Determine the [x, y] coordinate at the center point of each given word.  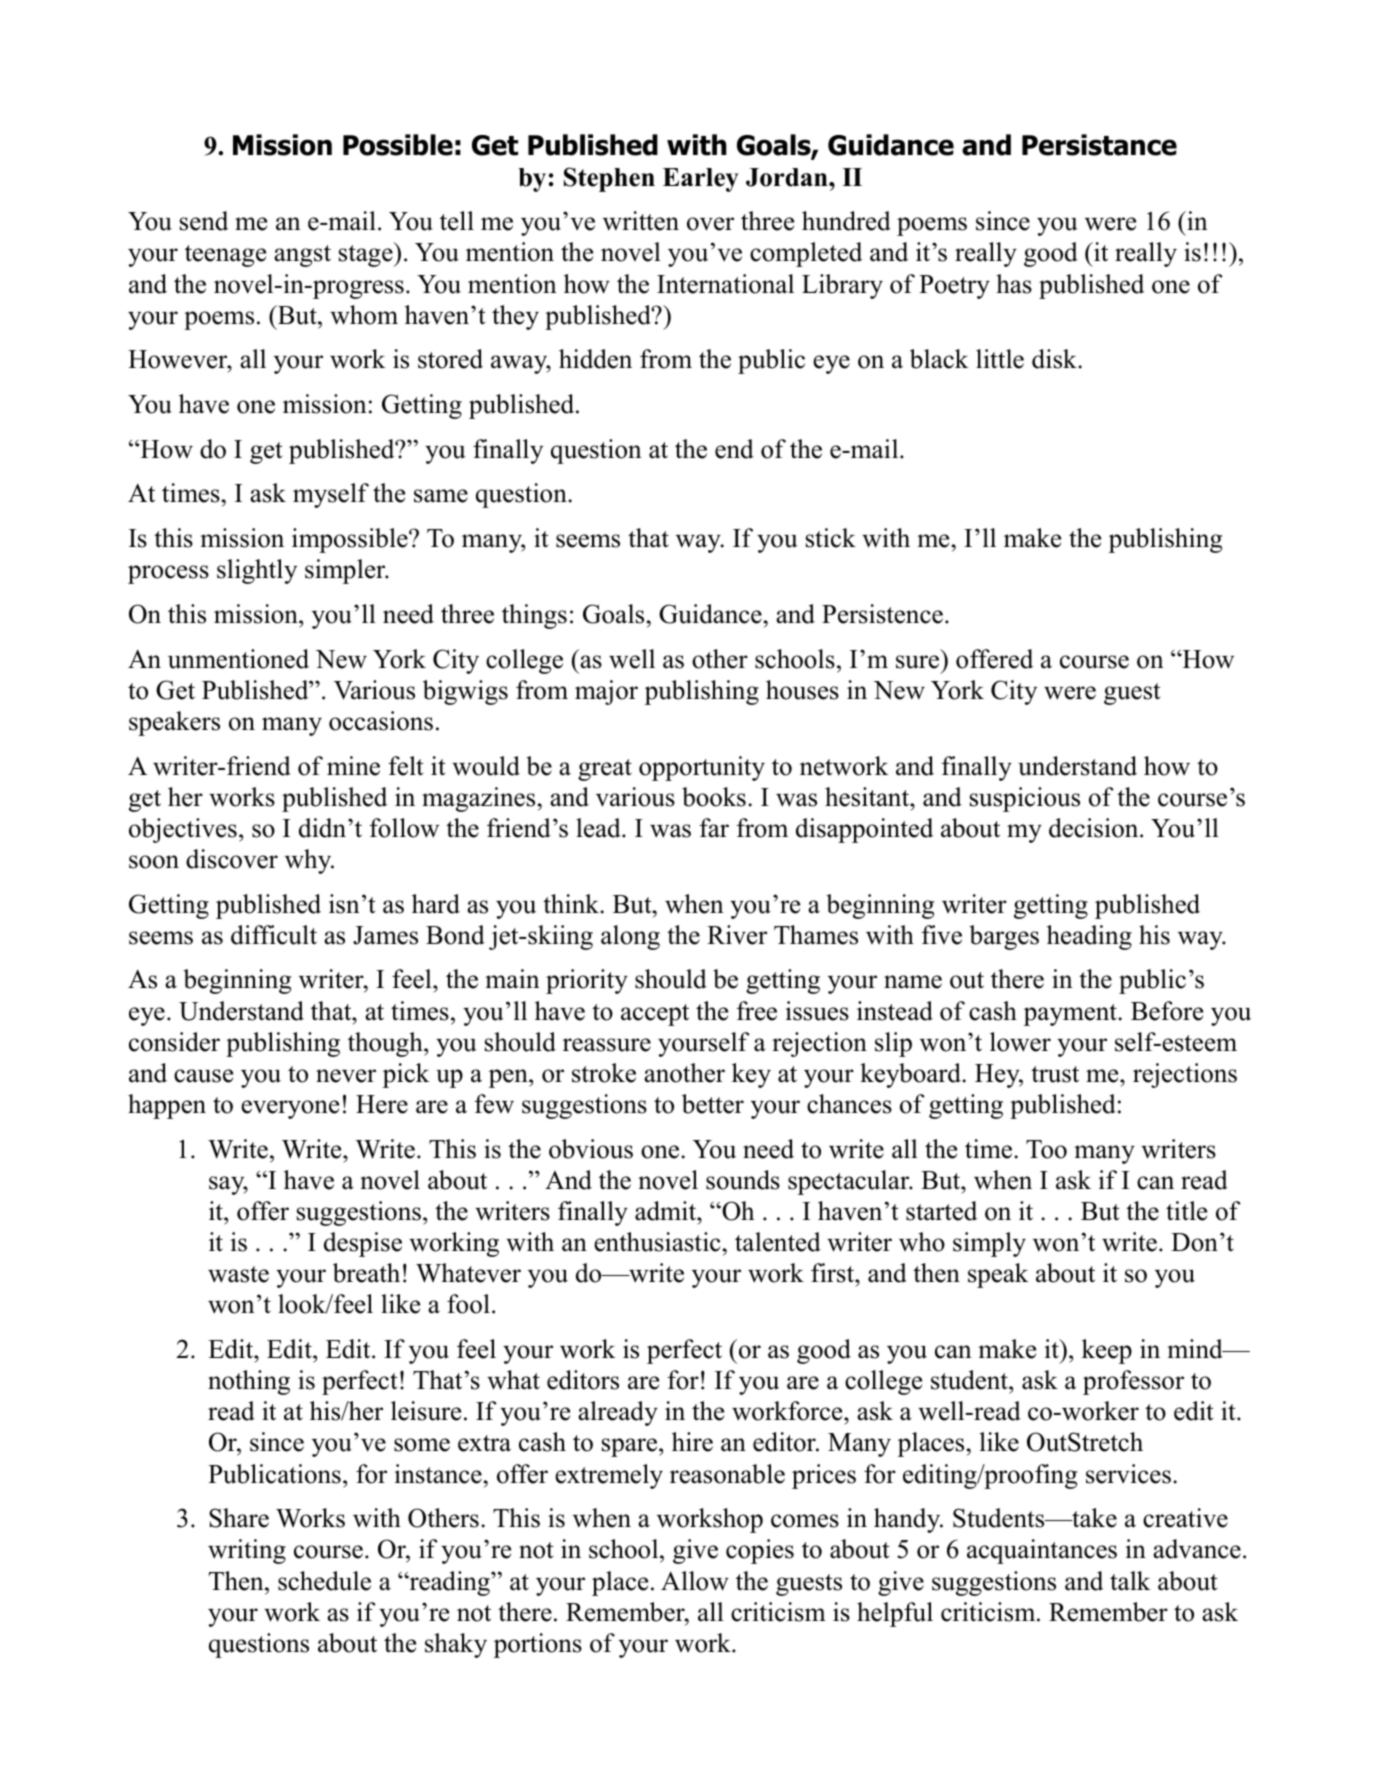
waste [238, 1274]
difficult [274, 935]
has [1014, 284]
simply [989, 1244]
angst [302, 256]
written [641, 221]
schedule [324, 1581]
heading [1089, 937]
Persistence [882, 614]
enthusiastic [657, 1242]
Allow [695, 1581]
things [534, 616]
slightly [257, 571]
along [630, 937]
